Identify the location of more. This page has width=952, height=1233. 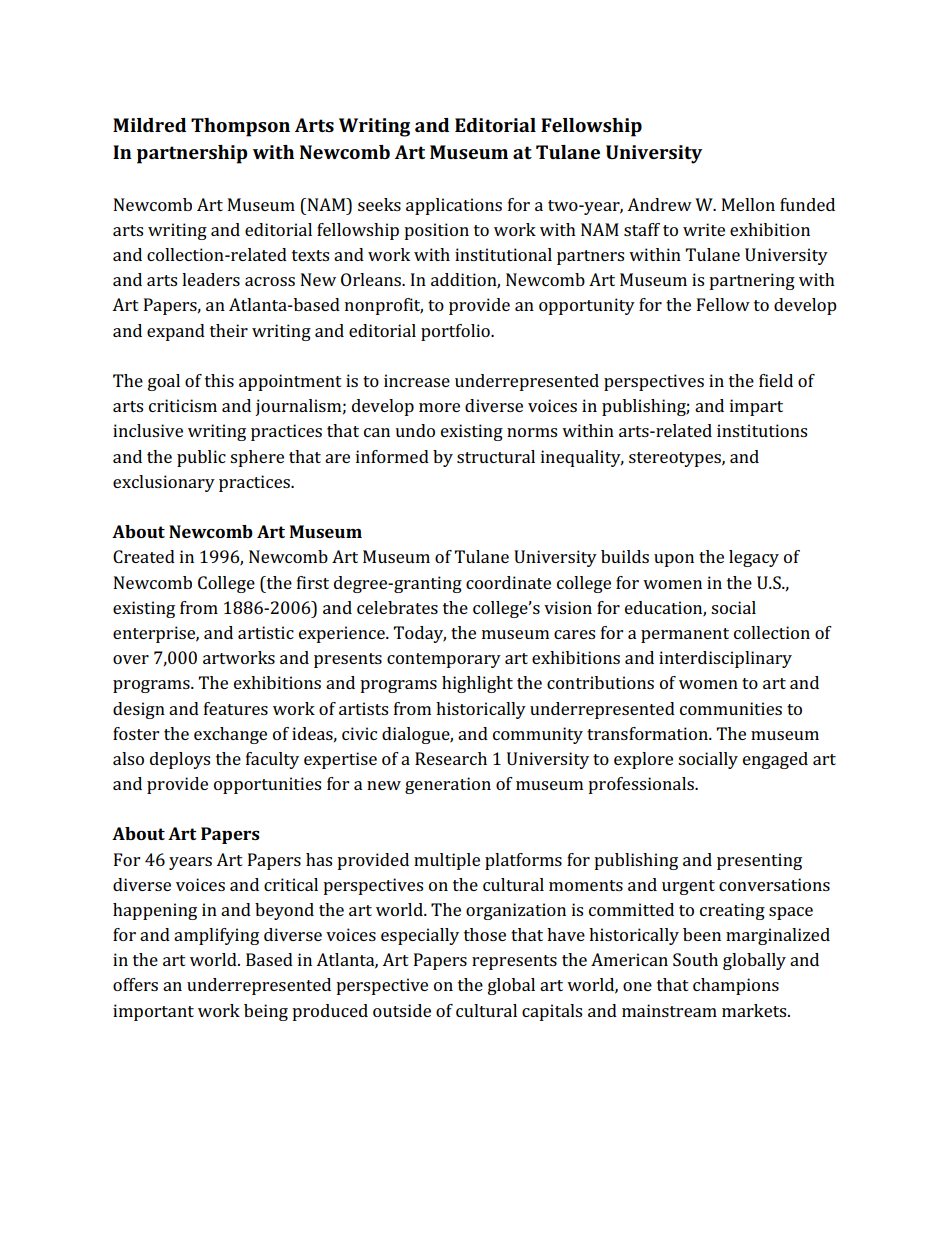
(439, 407).
